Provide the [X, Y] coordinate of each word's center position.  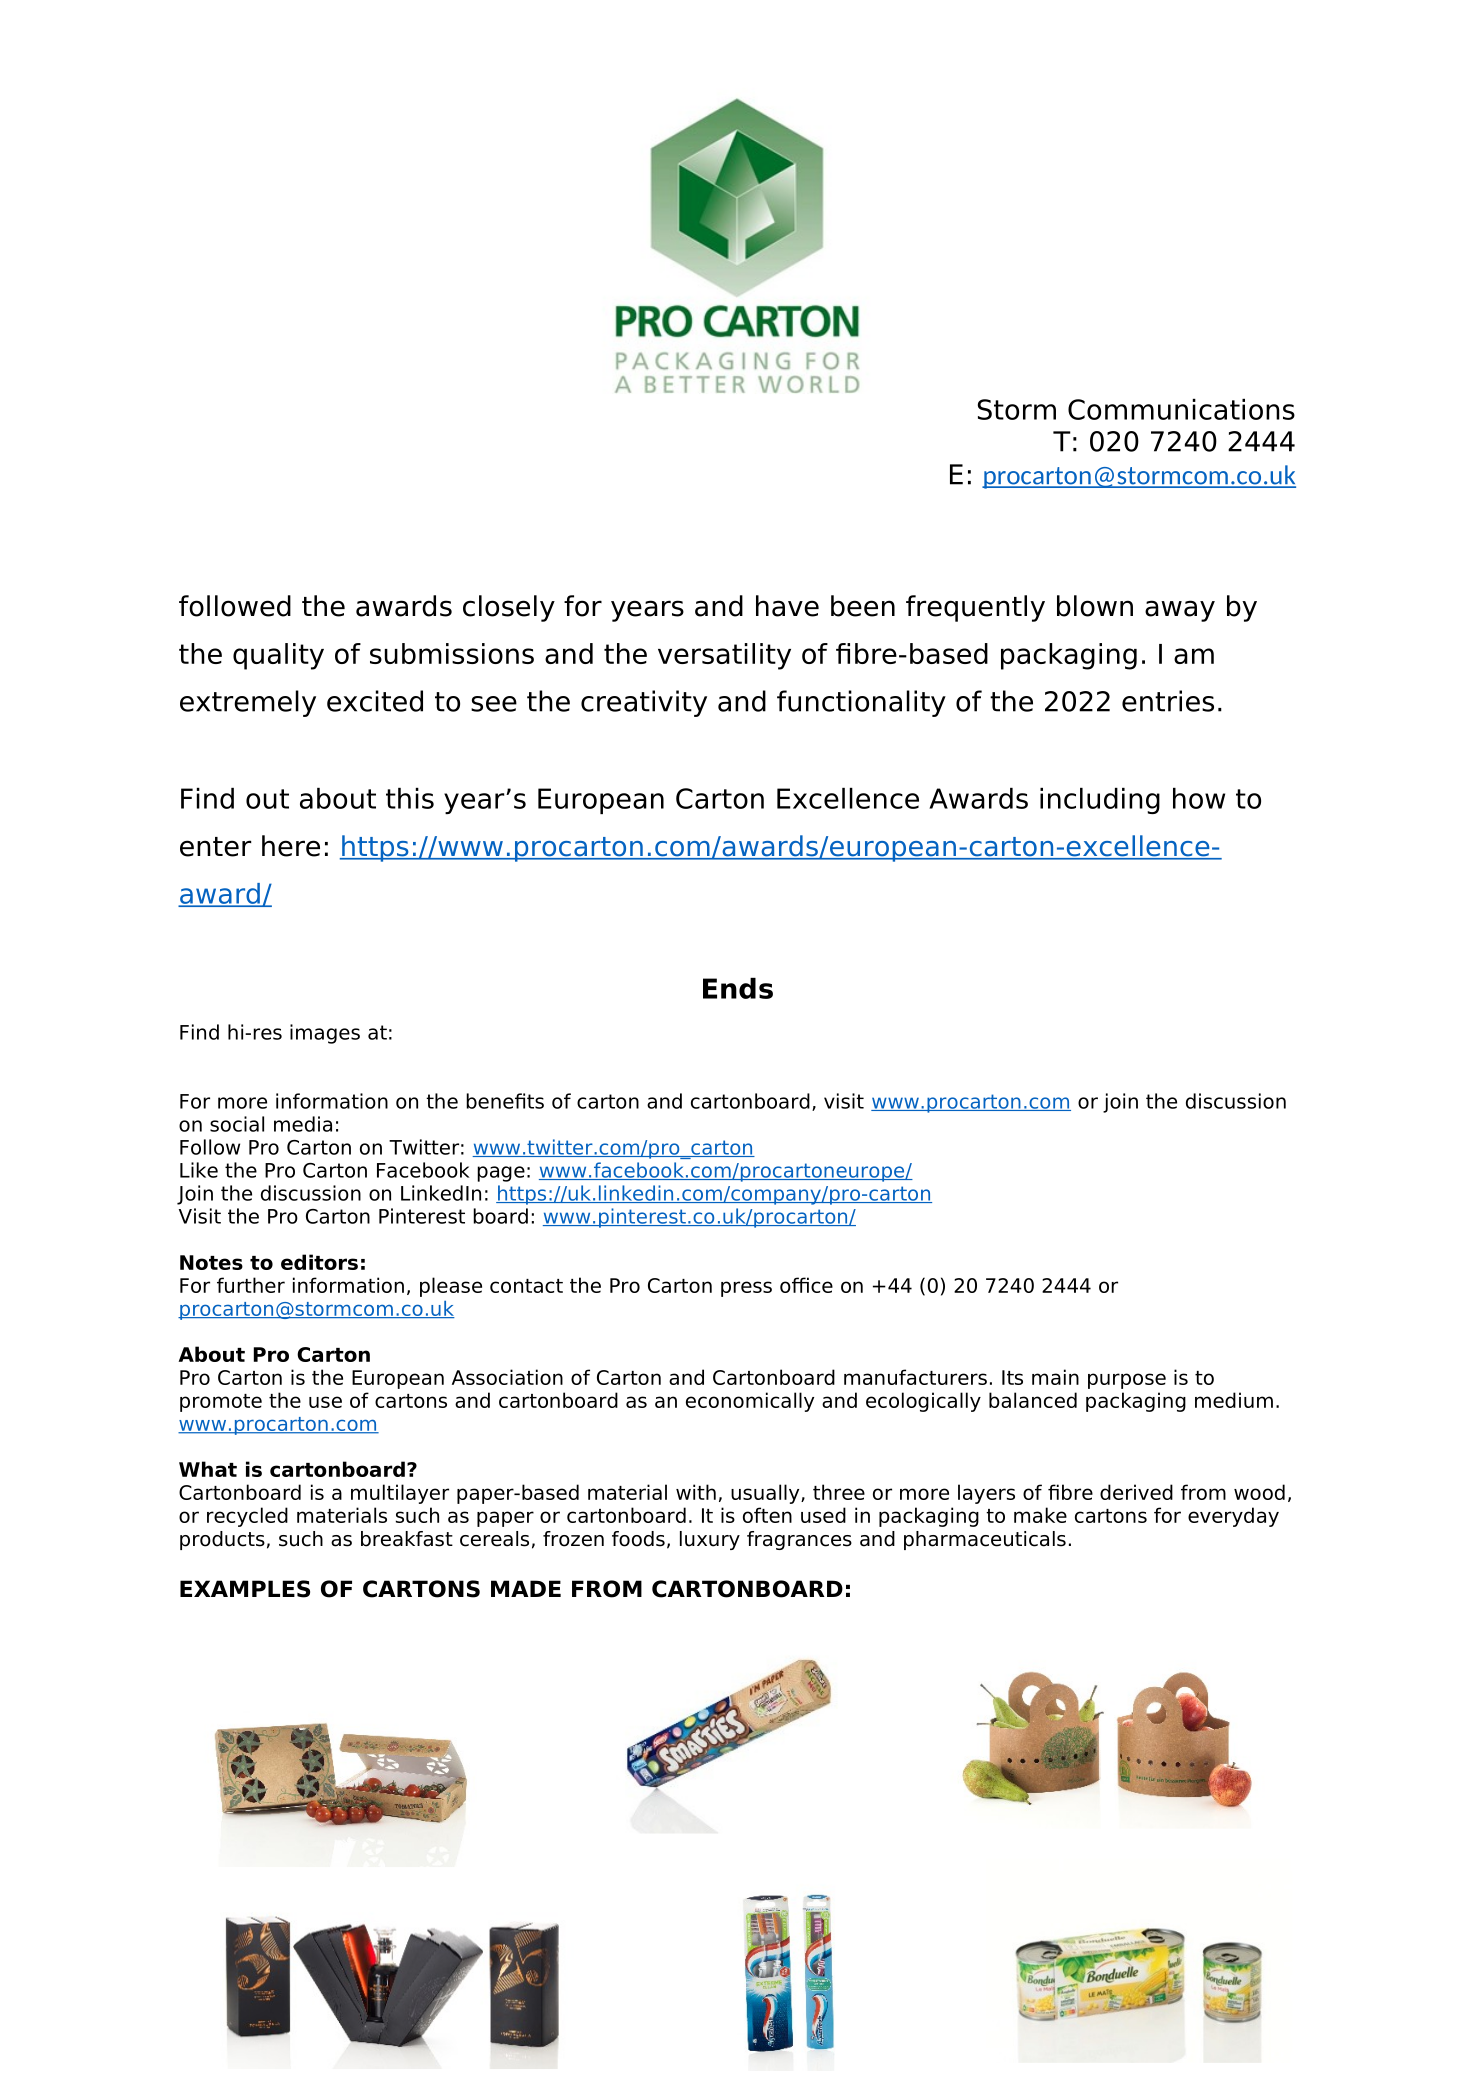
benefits [505, 1101]
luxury [710, 1540]
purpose [1127, 1381]
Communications [1181, 409]
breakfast [407, 1539]
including [1100, 801]
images [325, 1034]
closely [509, 608]
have [787, 606]
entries [1168, 701]
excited [375, 701]
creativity [644, 703]
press [746, 1289]
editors [319, 1262]
